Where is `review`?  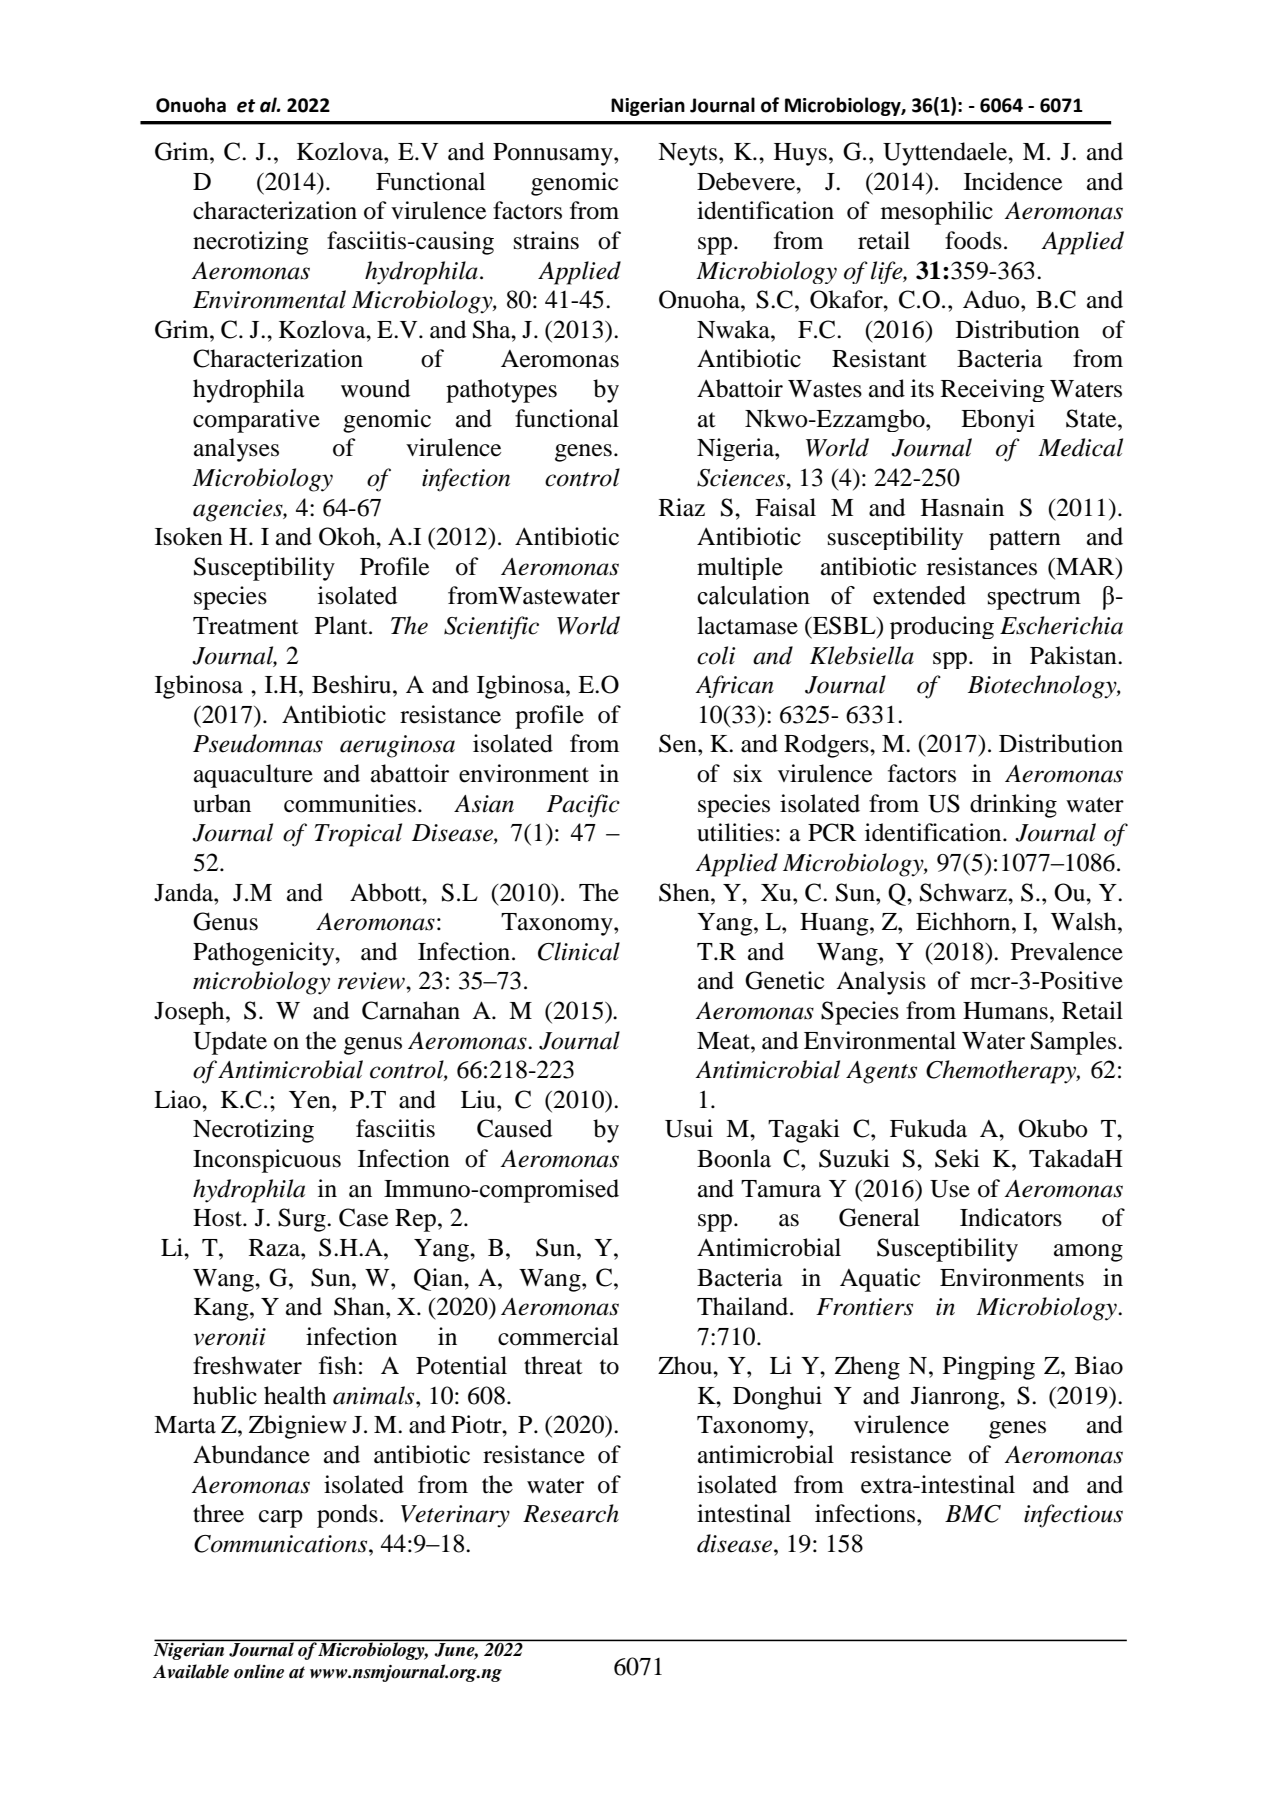 review is located at coordinates (372, 981).
